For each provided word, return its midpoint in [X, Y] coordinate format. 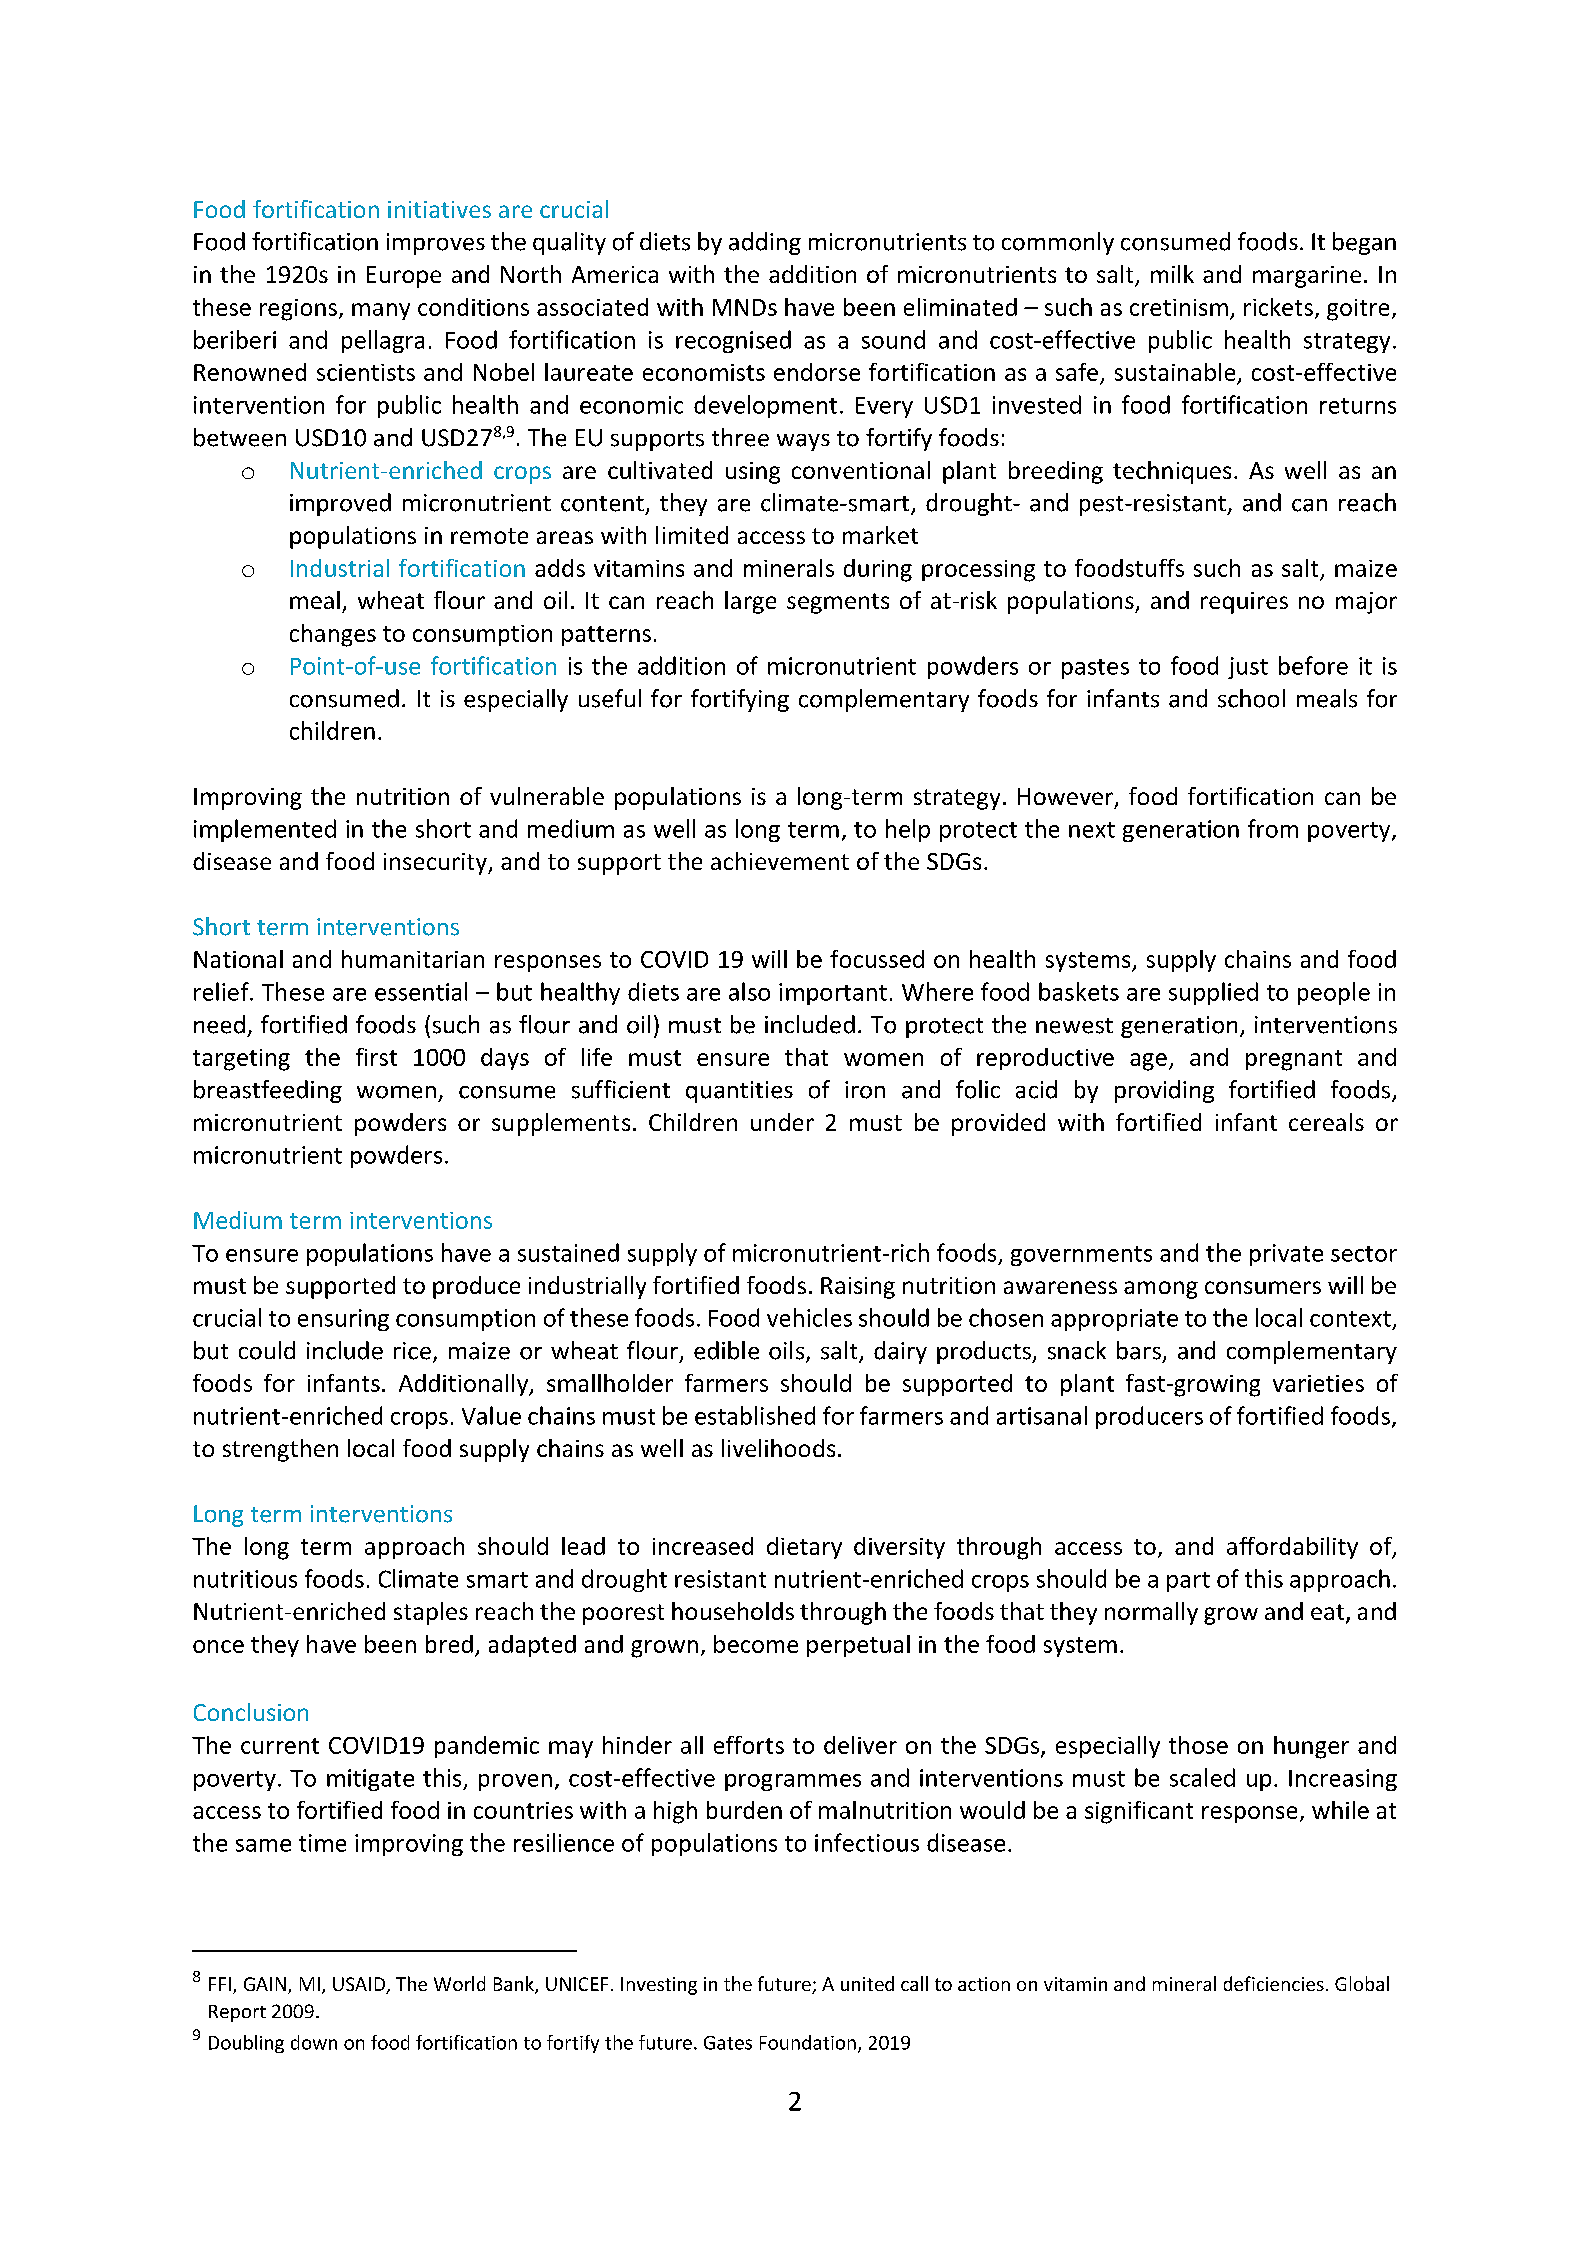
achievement [780, 861]
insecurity [436, 864]
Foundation [808, 2042]
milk [1172, 274]
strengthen [280, 1450]
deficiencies [1274, 1983]
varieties [1318, 1383]
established [755, 1415]
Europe [404, 277]
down [314, 2042]
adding [765, 243]
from [1273, 828]
